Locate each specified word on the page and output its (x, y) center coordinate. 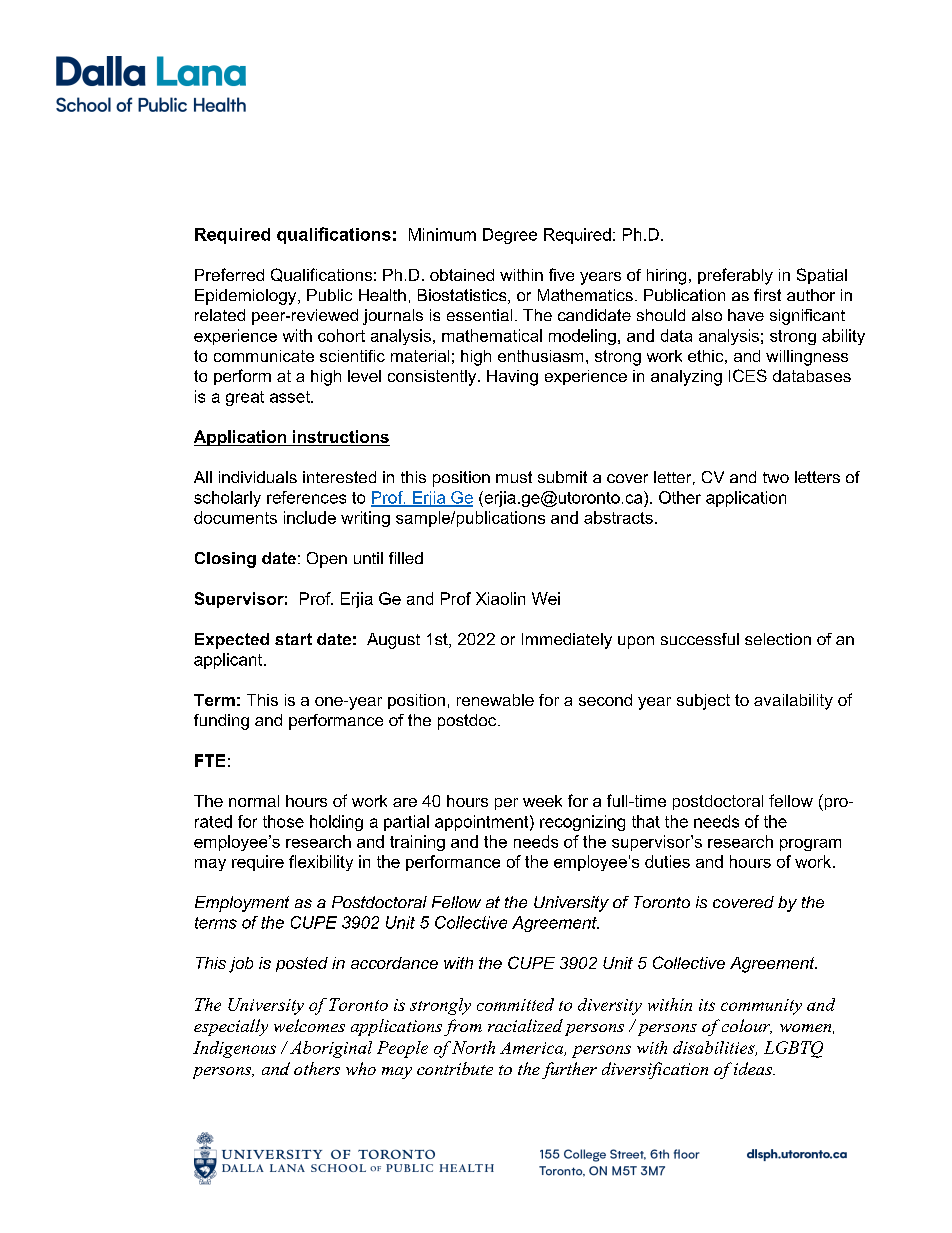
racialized (525, 1025)
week (542, 801)
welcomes (309, 1025)
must (514, 477)
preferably (735, 276)
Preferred (229, 274)
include (310, 517)
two (776, 477)
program (810, 845)
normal (254, 801)
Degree (510, 236)
